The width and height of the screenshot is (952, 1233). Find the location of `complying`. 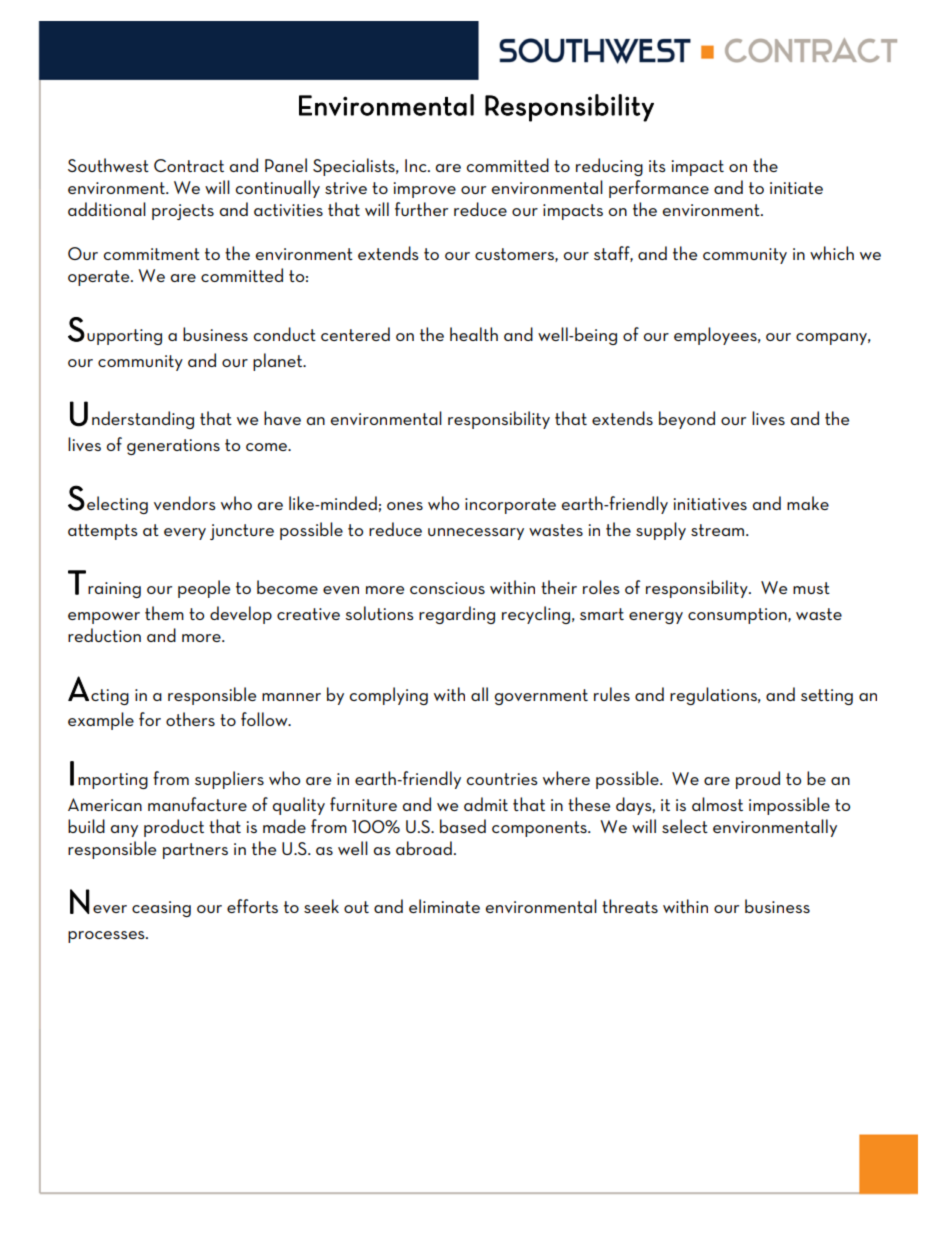

complying is located at coordinates (389, 696).
